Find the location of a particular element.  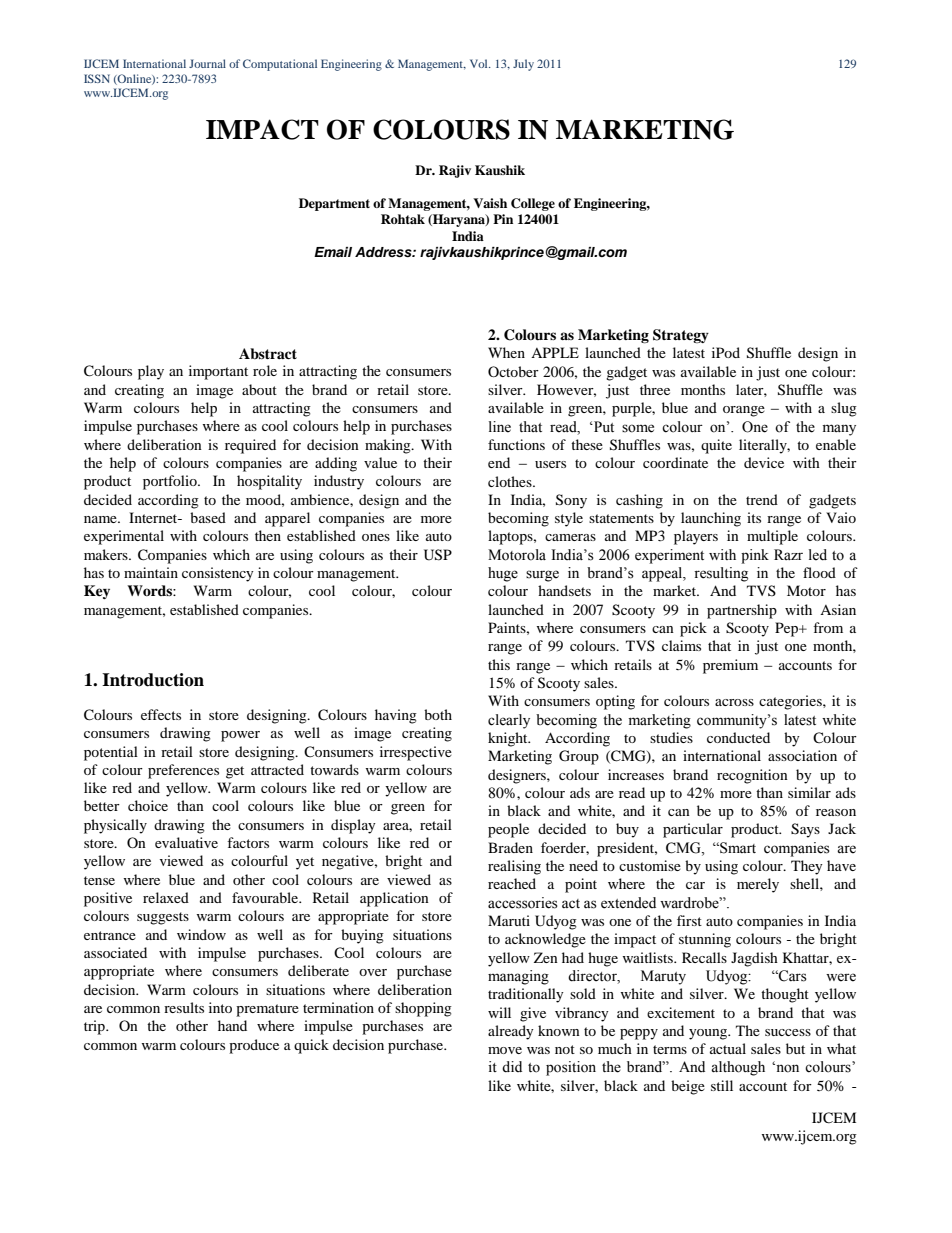

Vol is located at coordinates (480, 63).
